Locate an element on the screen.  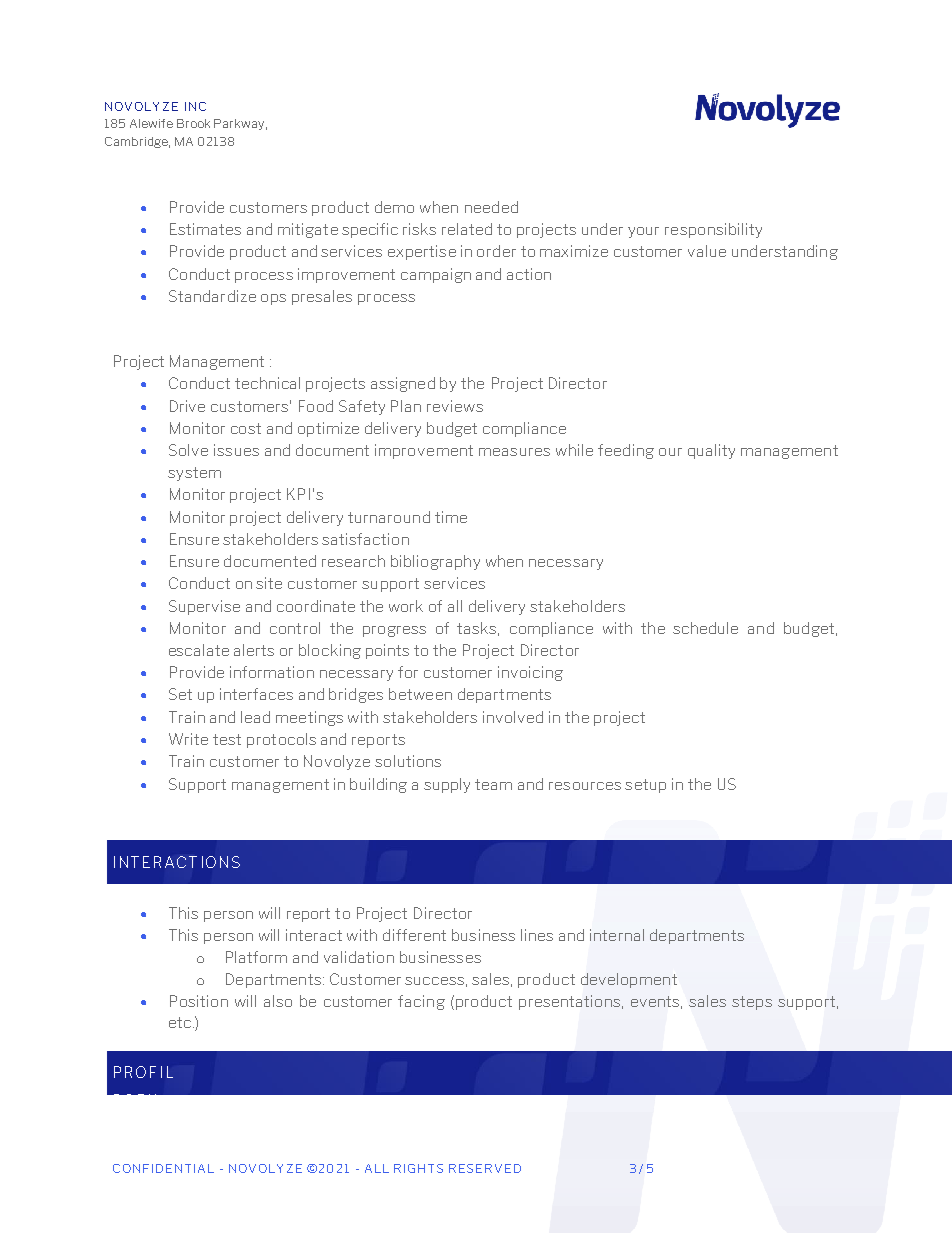
needed is located at coordinates (491, 207).
